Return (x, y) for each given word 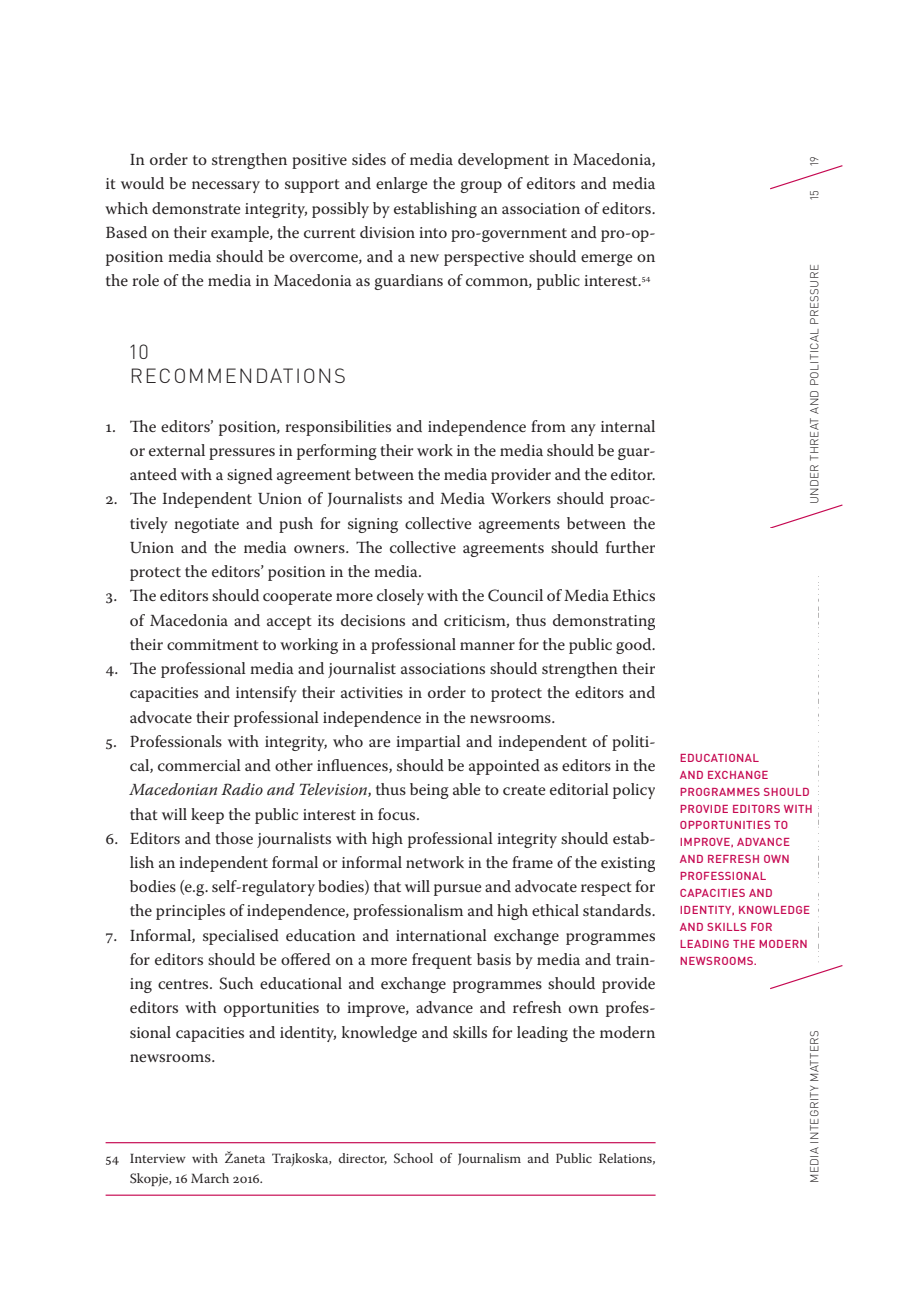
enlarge (401, 185)
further (630, 547)
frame (532, 862)
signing (373, 525)
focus (398, 814)
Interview (158, 1158)
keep (207, 816)
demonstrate (196, 208)
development (503, 161)
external (177, 450)
